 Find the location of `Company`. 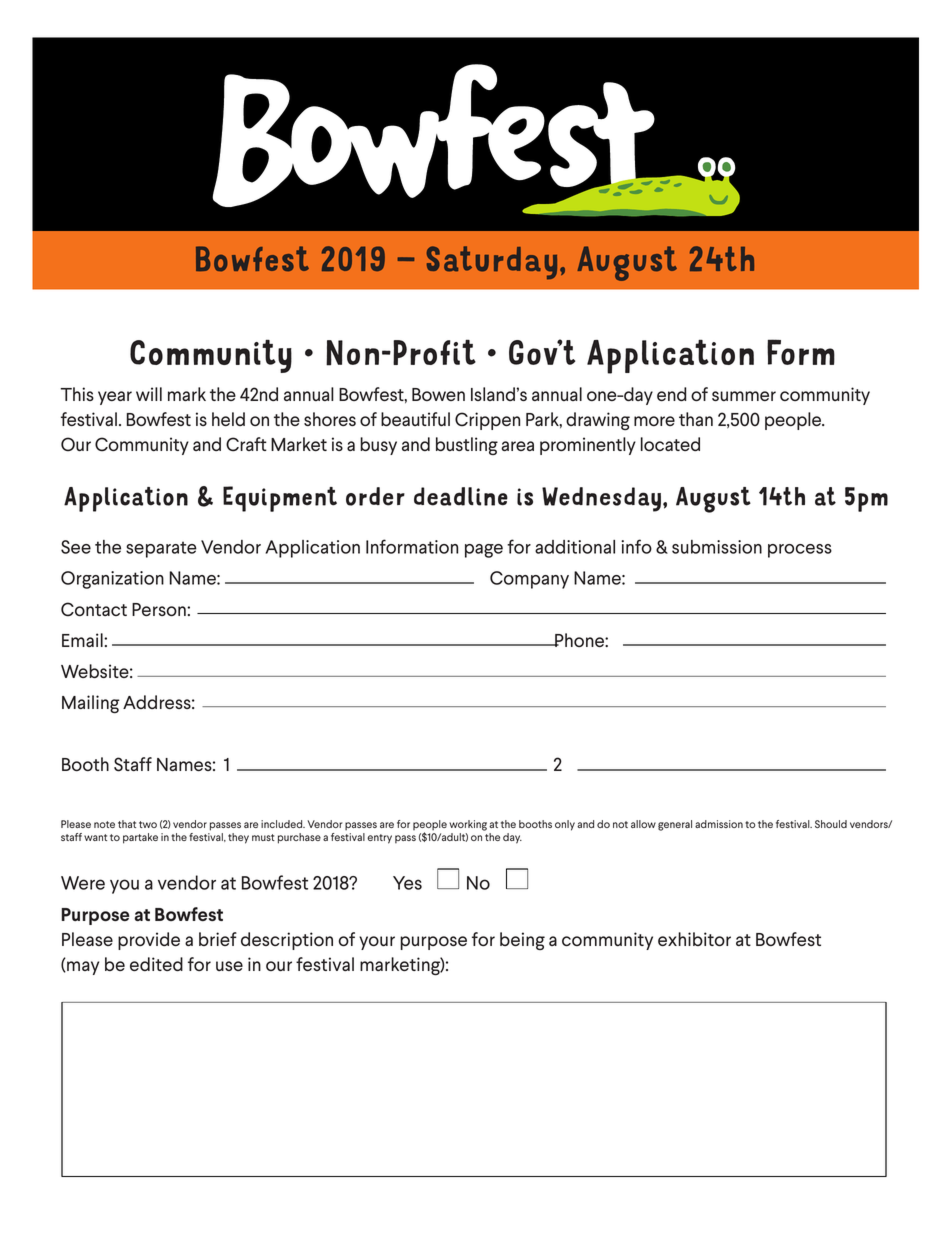

Company is located at coordinates (529, 580).
